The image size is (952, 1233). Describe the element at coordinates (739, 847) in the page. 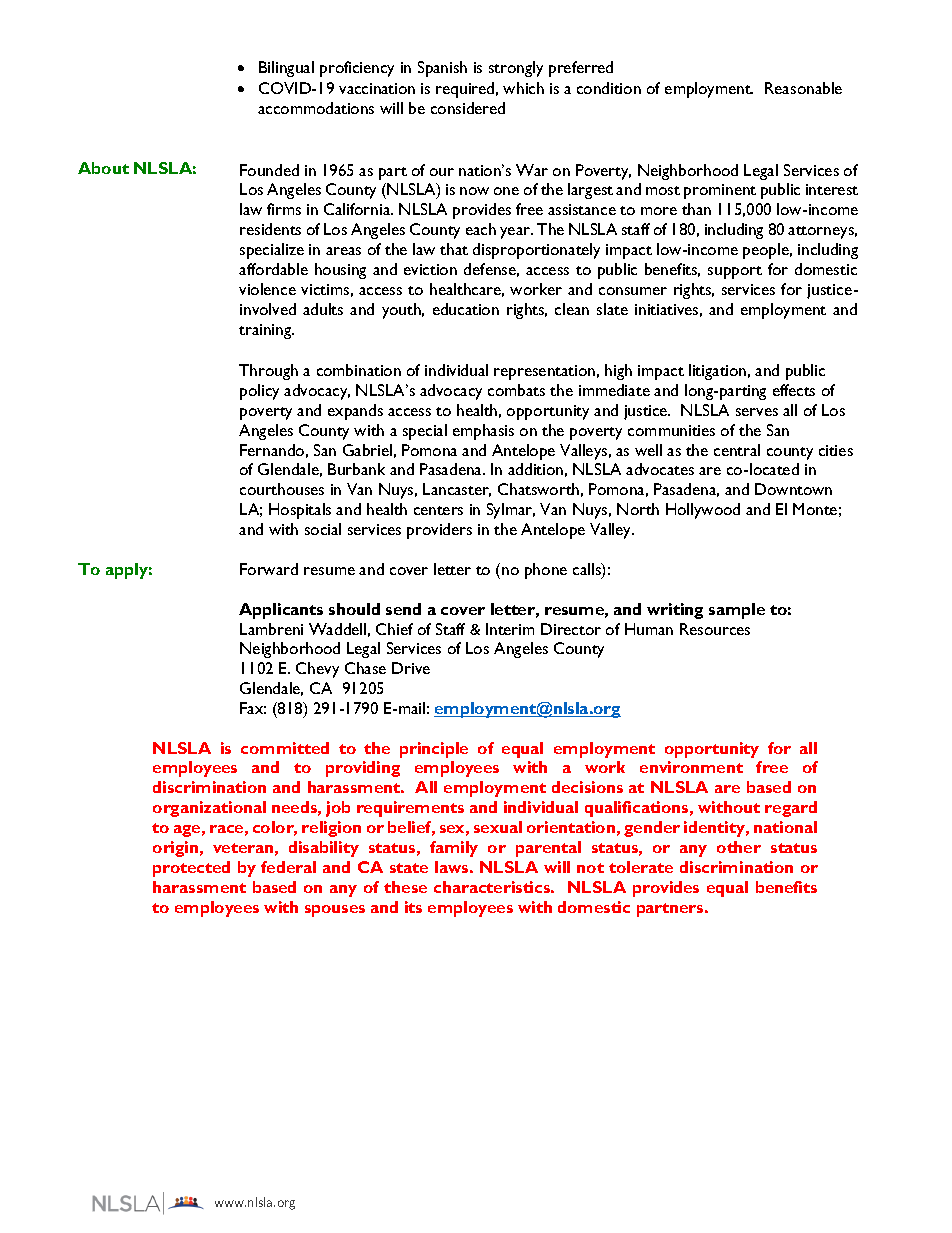

I see `other` at that location.
